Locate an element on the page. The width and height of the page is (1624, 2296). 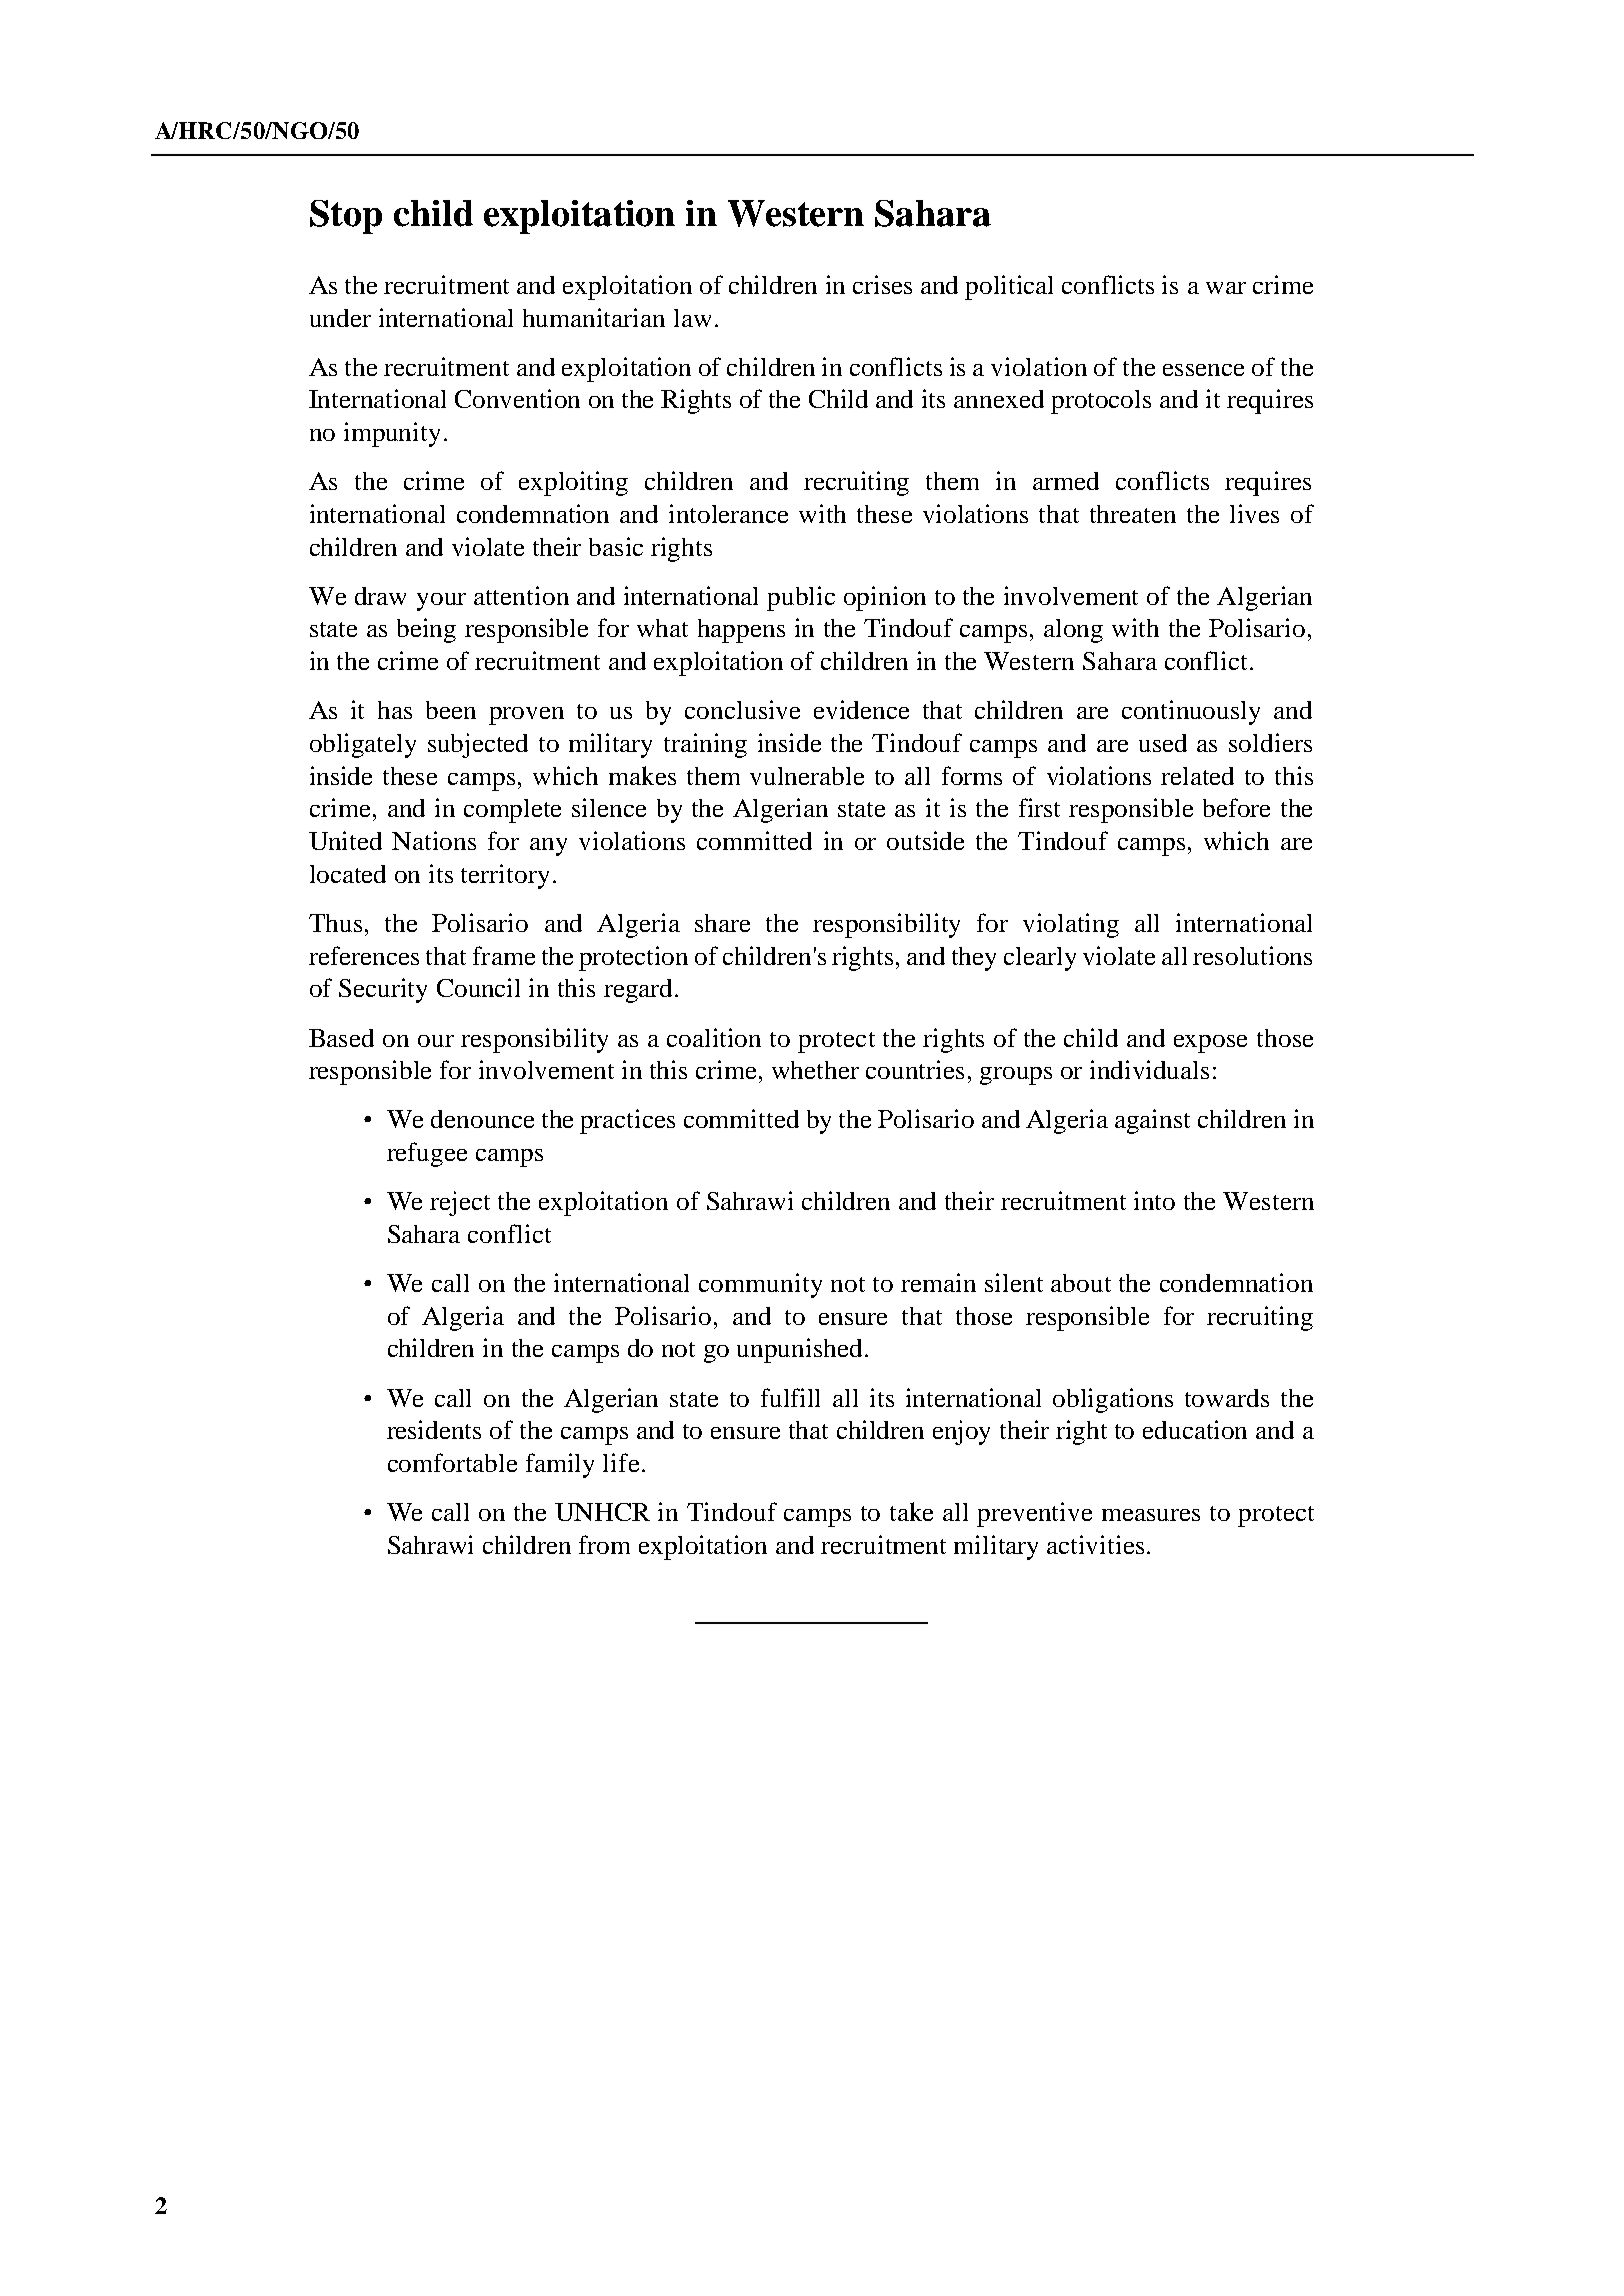
Stop is located at coordinates (346, 217).
